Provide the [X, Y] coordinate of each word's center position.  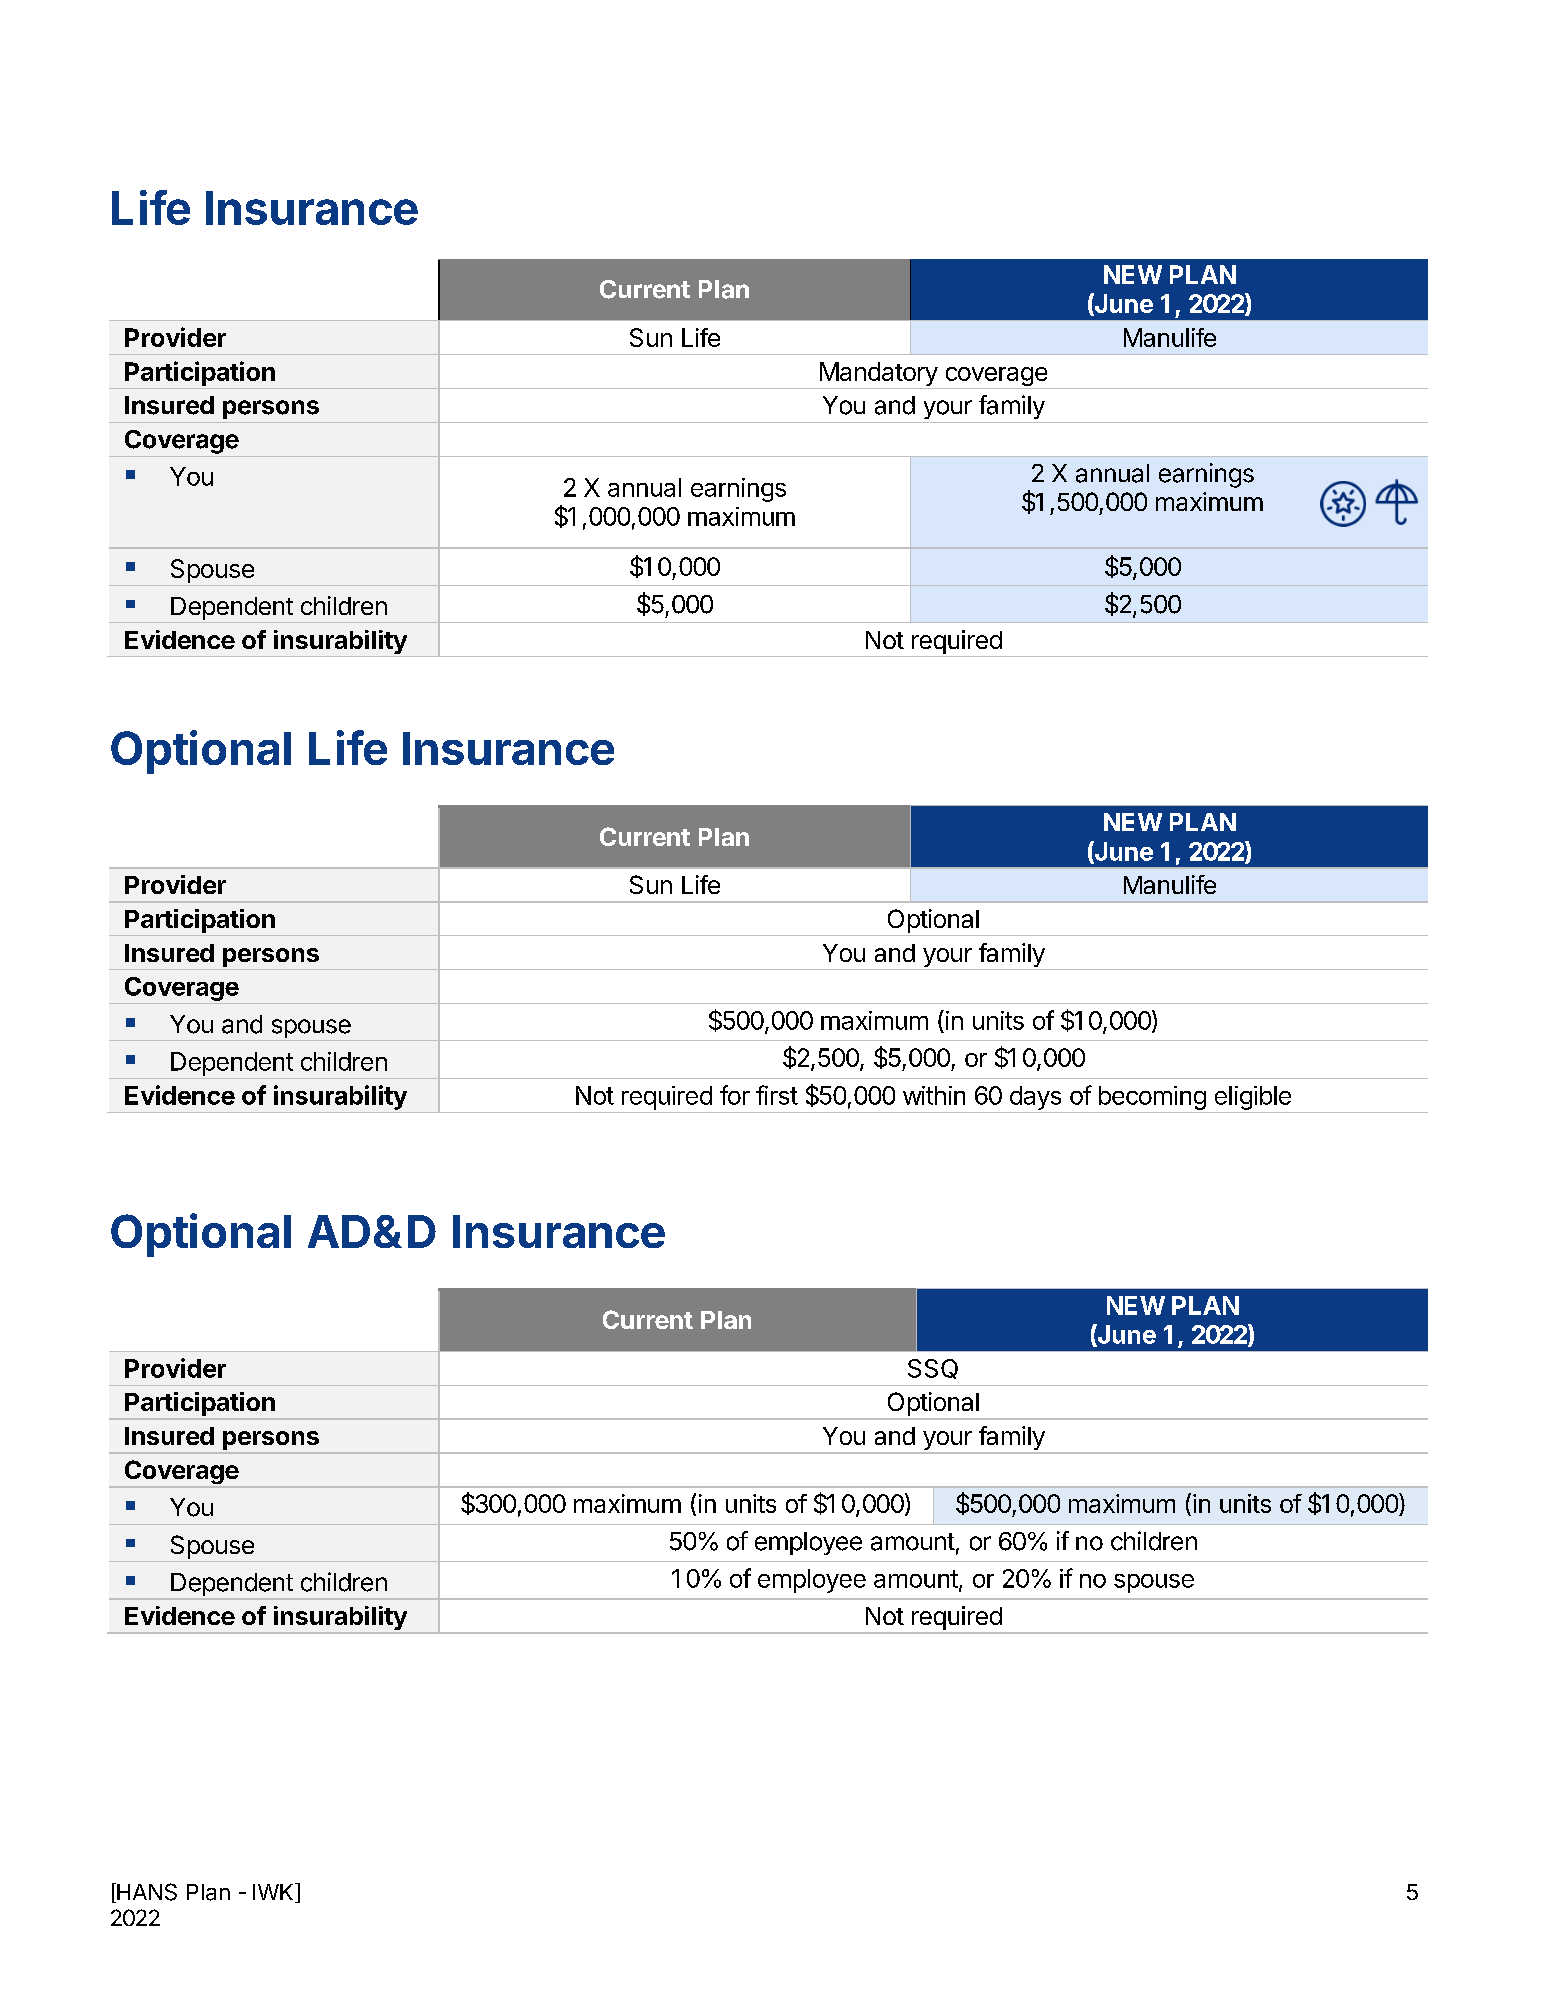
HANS [146, 1893]
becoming [1152, 1098]
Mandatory [879, 374]
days [1035, 1098]
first [777, 1095]
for [735, 1095]
